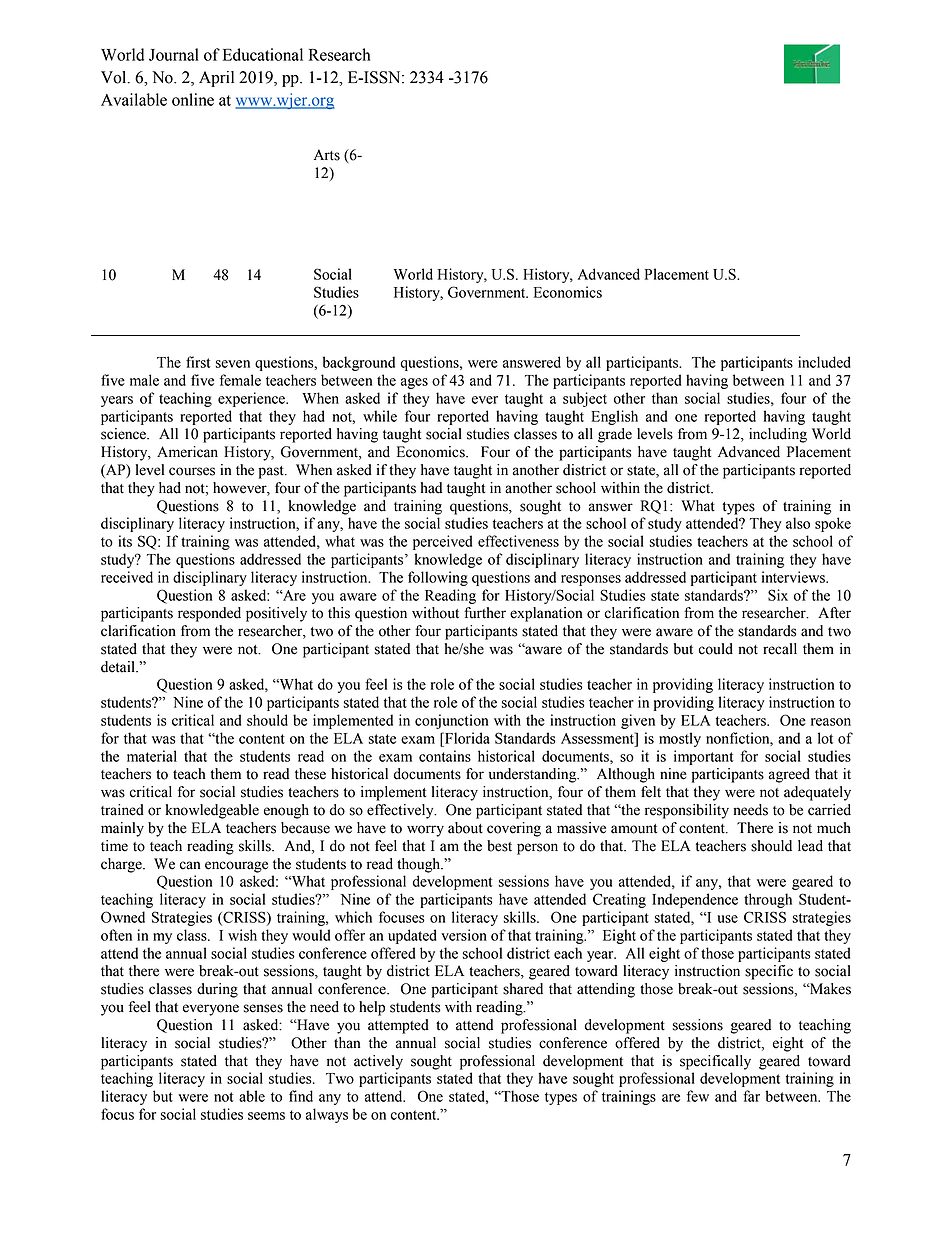 The width and height of the document is (952, 1233). Describe the element at coordinates (798, 523) in the document. I see `also` at that location.
